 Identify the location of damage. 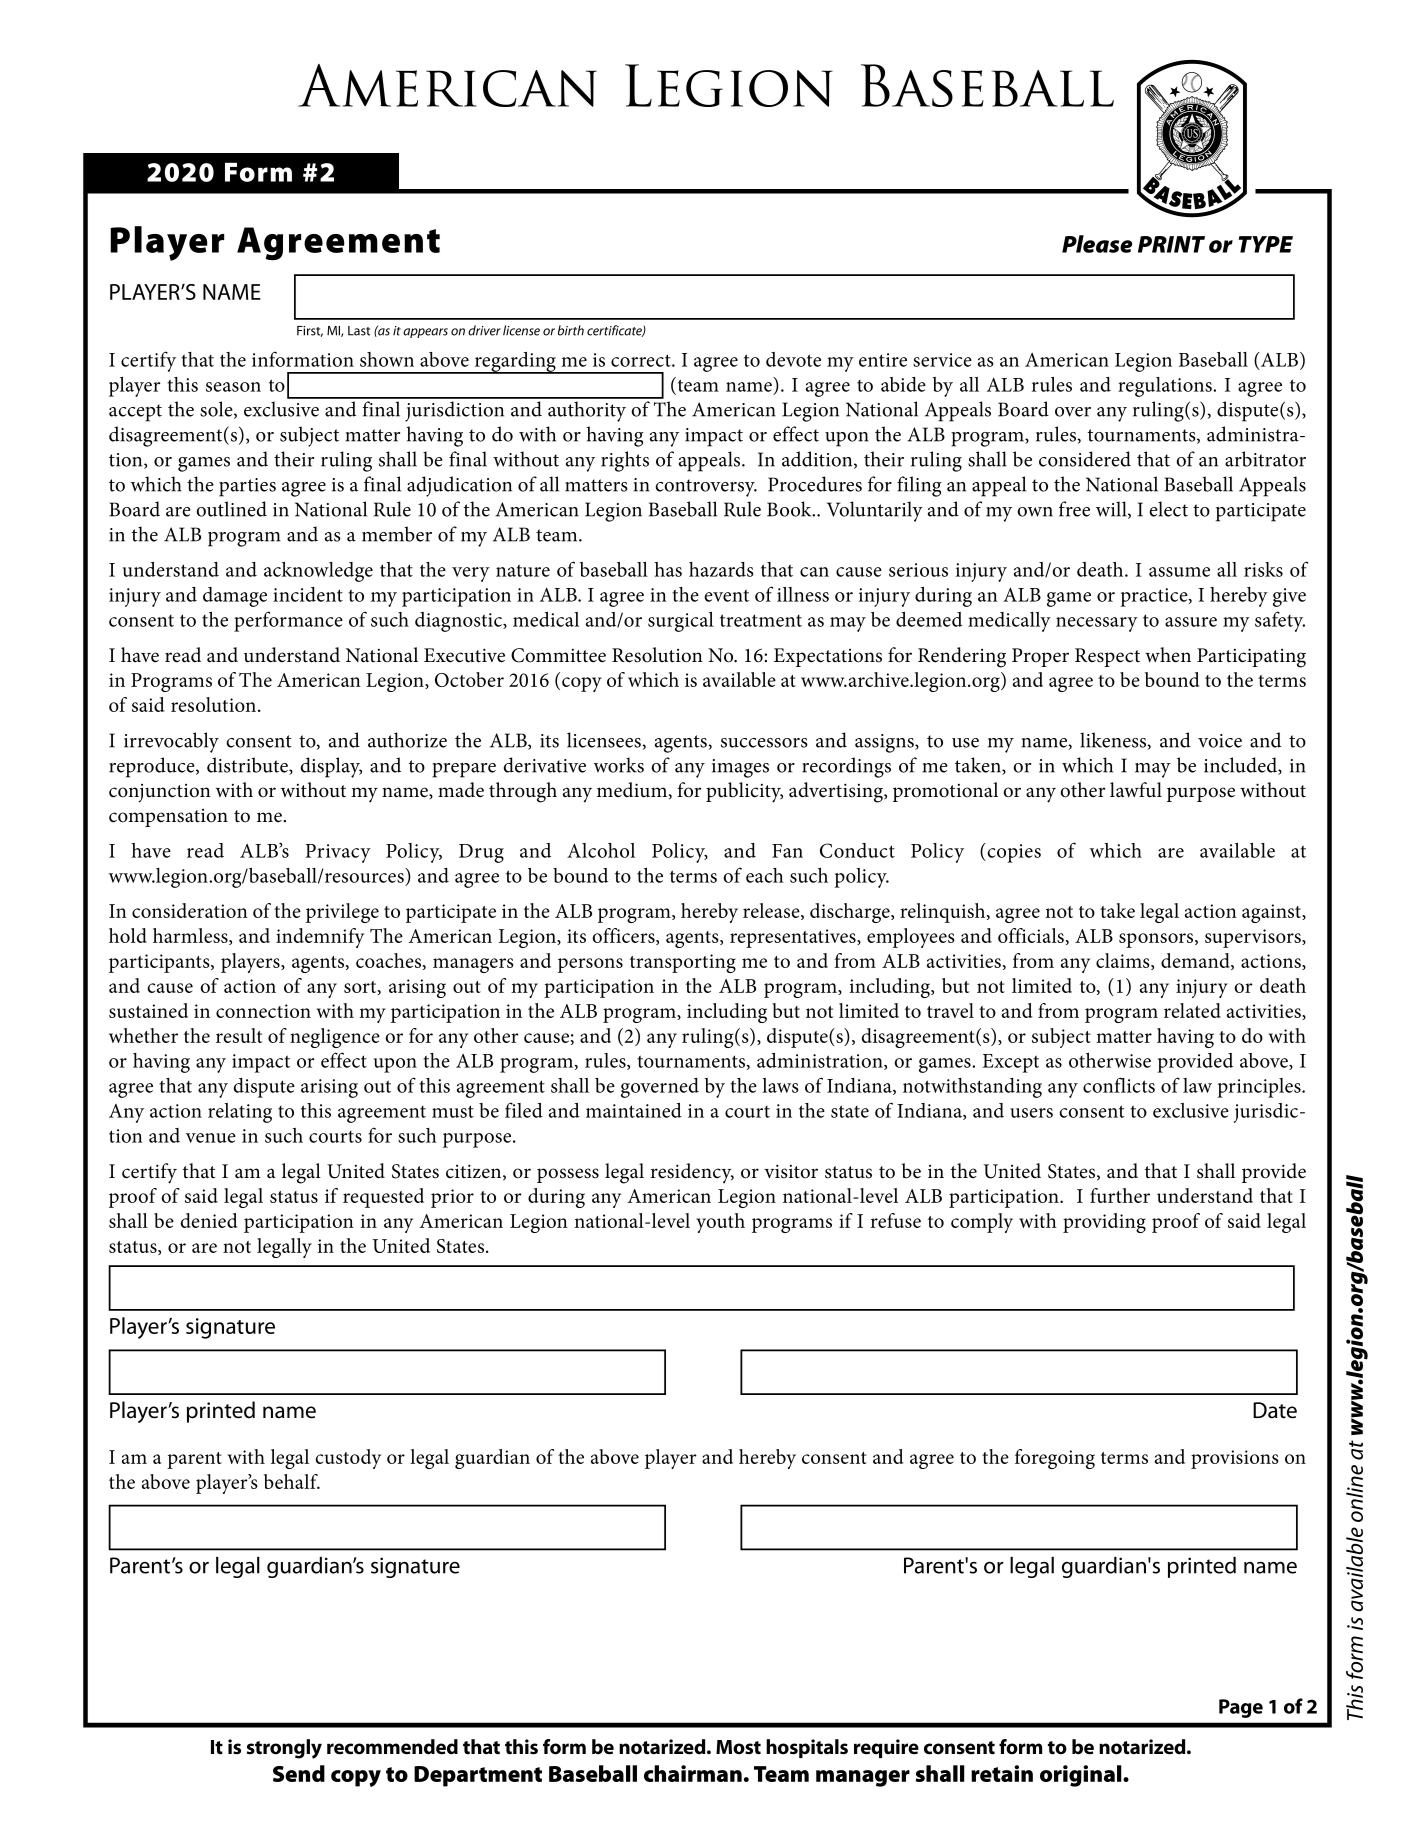
(235, 597).
